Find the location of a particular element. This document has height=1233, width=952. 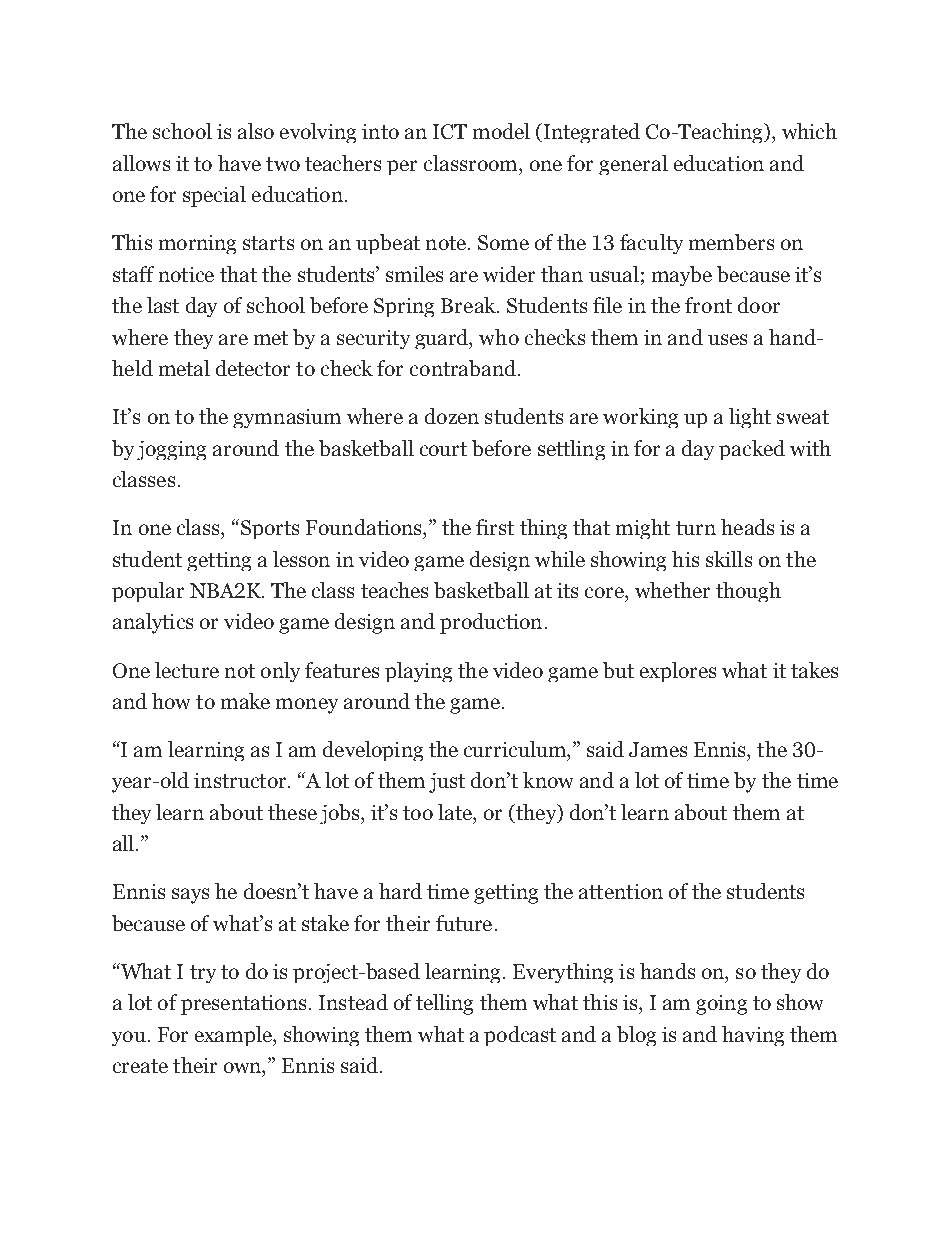

podcast is located at coordinates (520, 1036).
